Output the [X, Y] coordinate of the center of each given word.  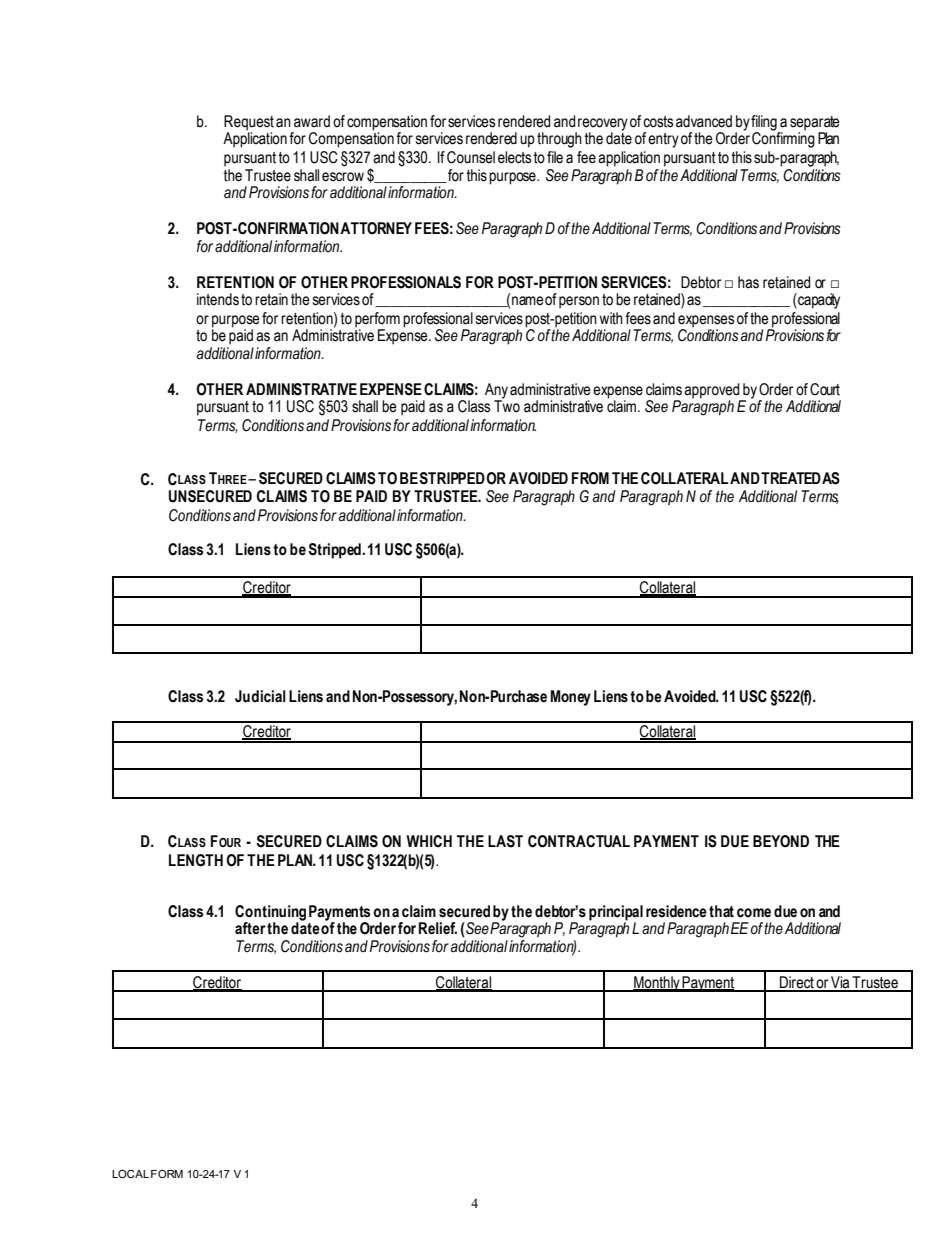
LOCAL [130, 1173]
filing [765, 124]
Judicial [260, 696]
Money [571, 698]
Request [249, 124]
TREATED [791, 478]
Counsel [471, 157]
